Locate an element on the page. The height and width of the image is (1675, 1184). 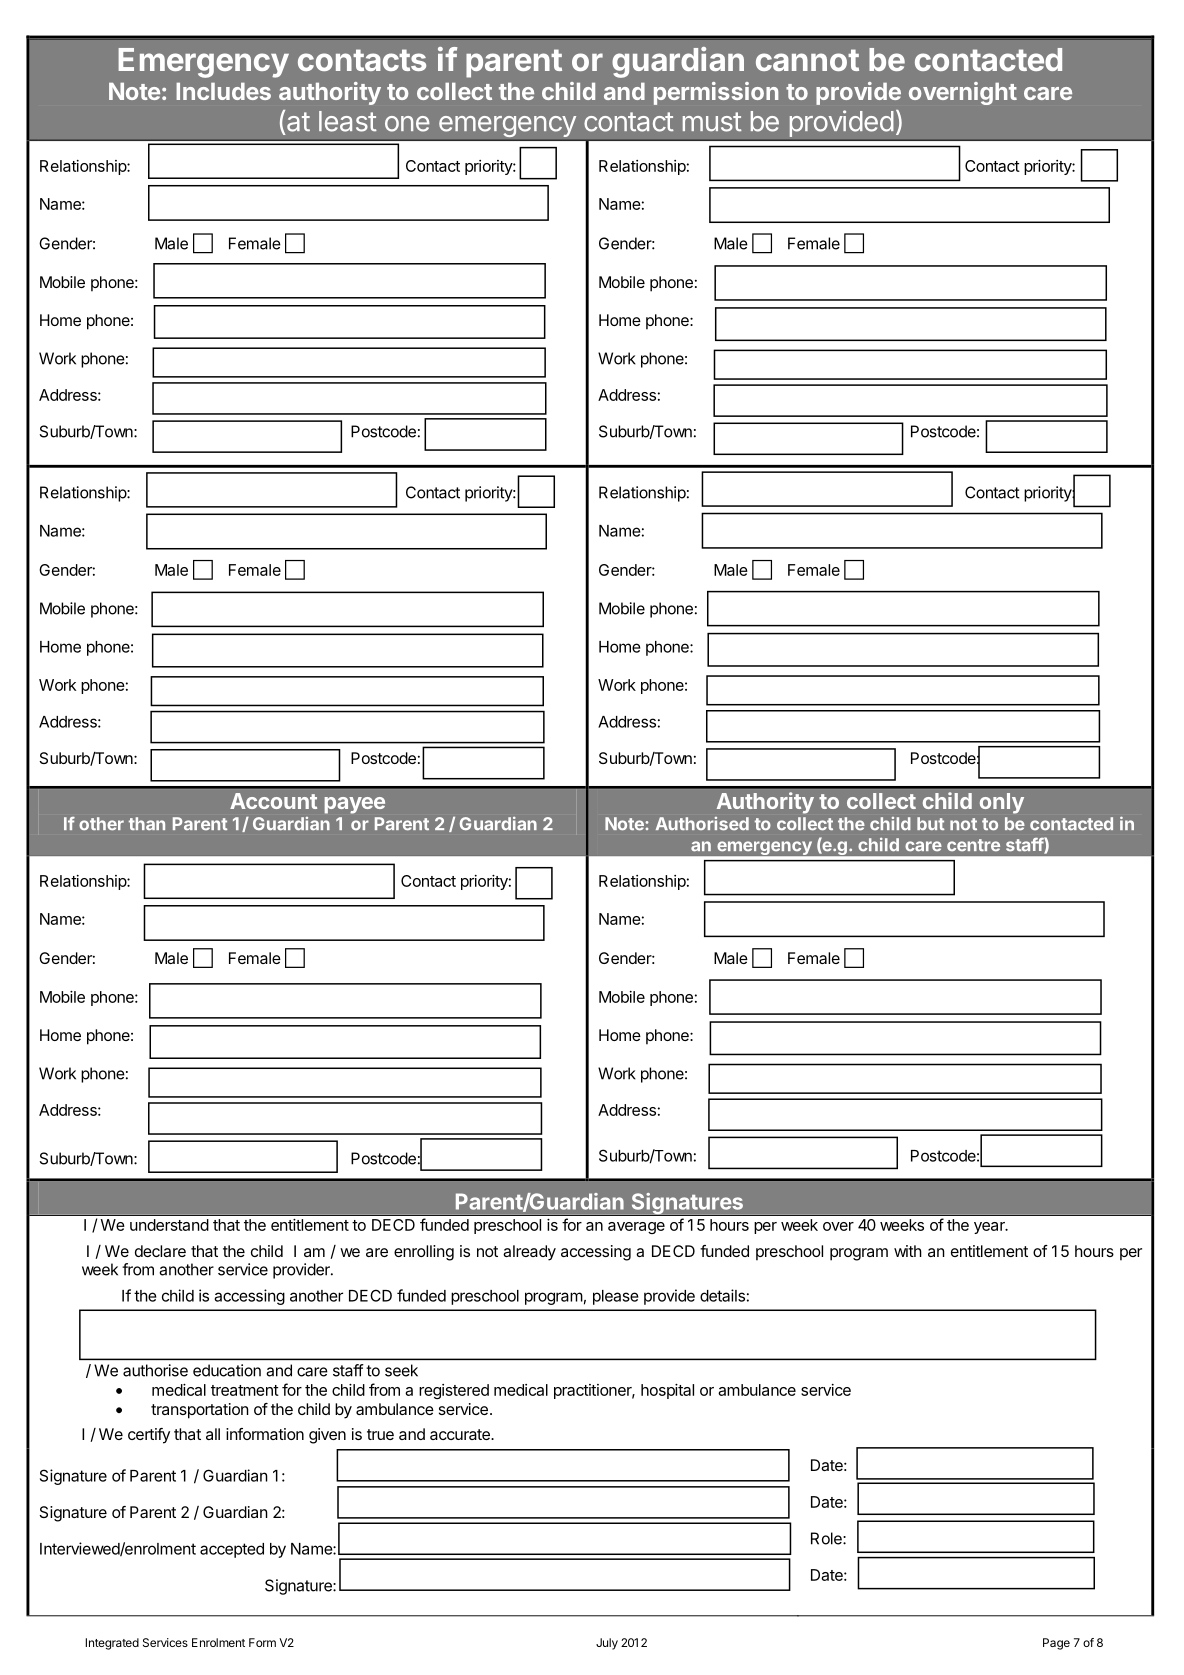
Account is located at coordinates (273, 801).
